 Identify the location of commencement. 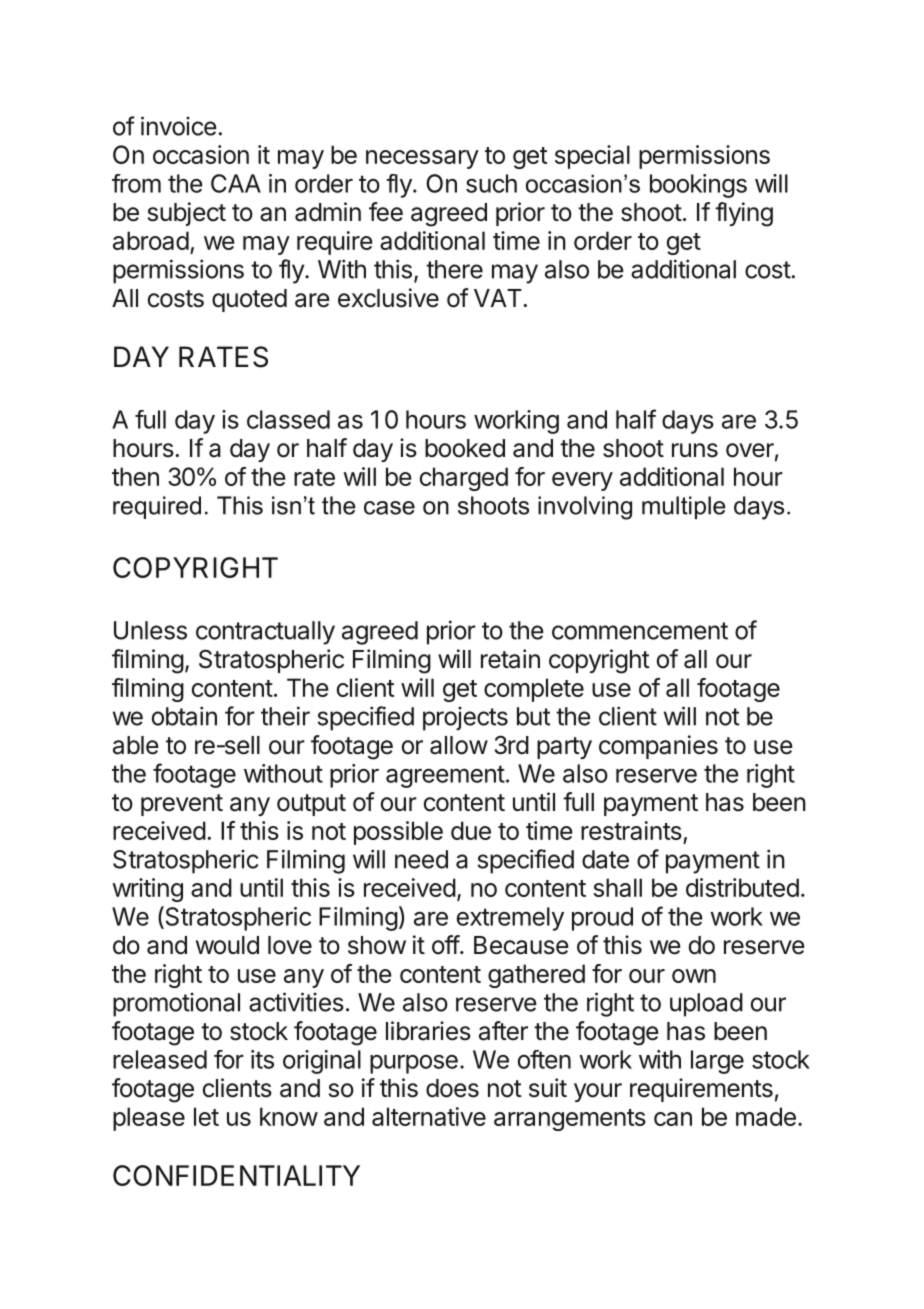
(640, 631).
